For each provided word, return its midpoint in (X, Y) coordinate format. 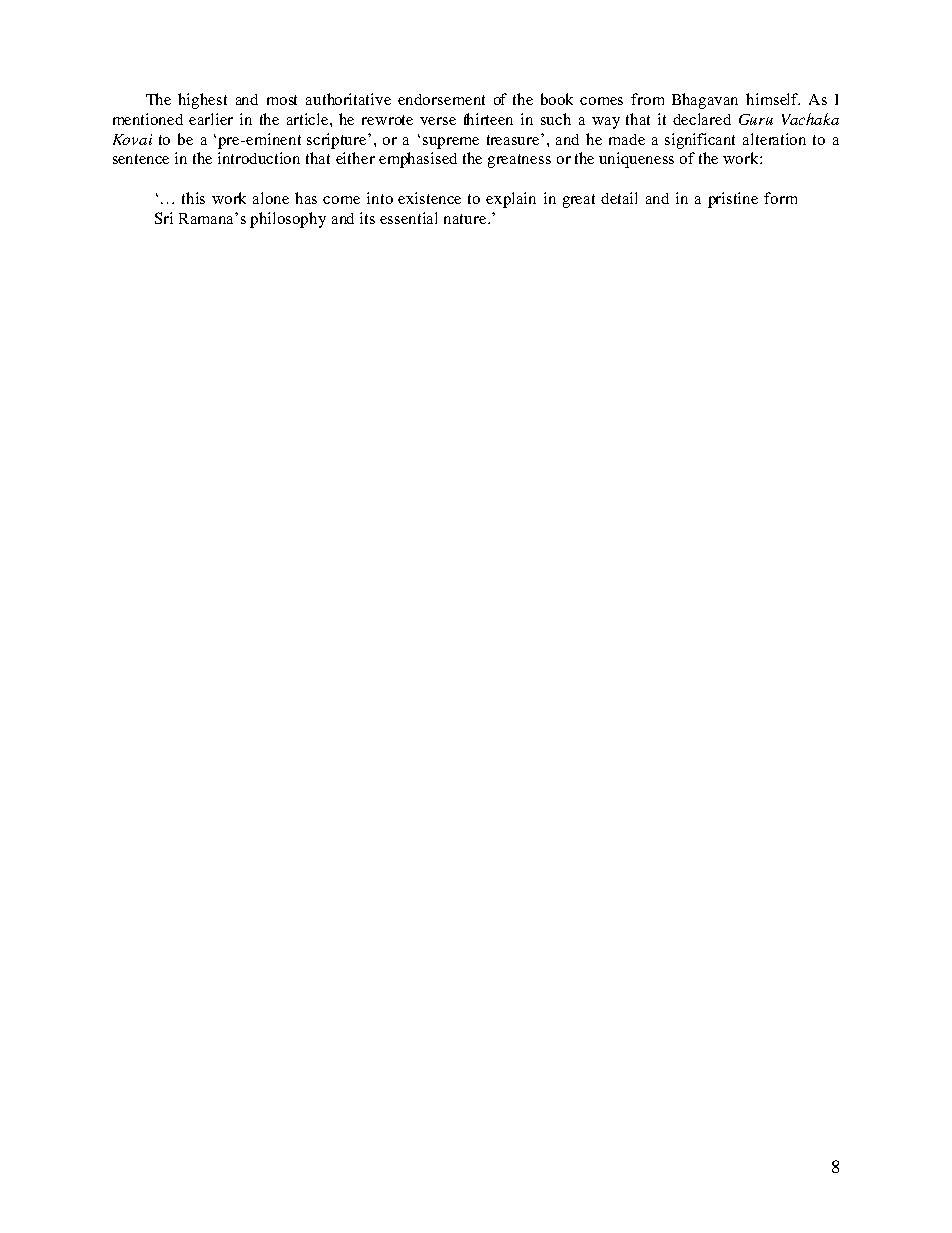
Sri (164, 218)
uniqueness (636, 160)
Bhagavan (705, 101)
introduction (259, 158)
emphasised (418, 160)
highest (202, 101)
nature (466, 219)
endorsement (441, 99)
